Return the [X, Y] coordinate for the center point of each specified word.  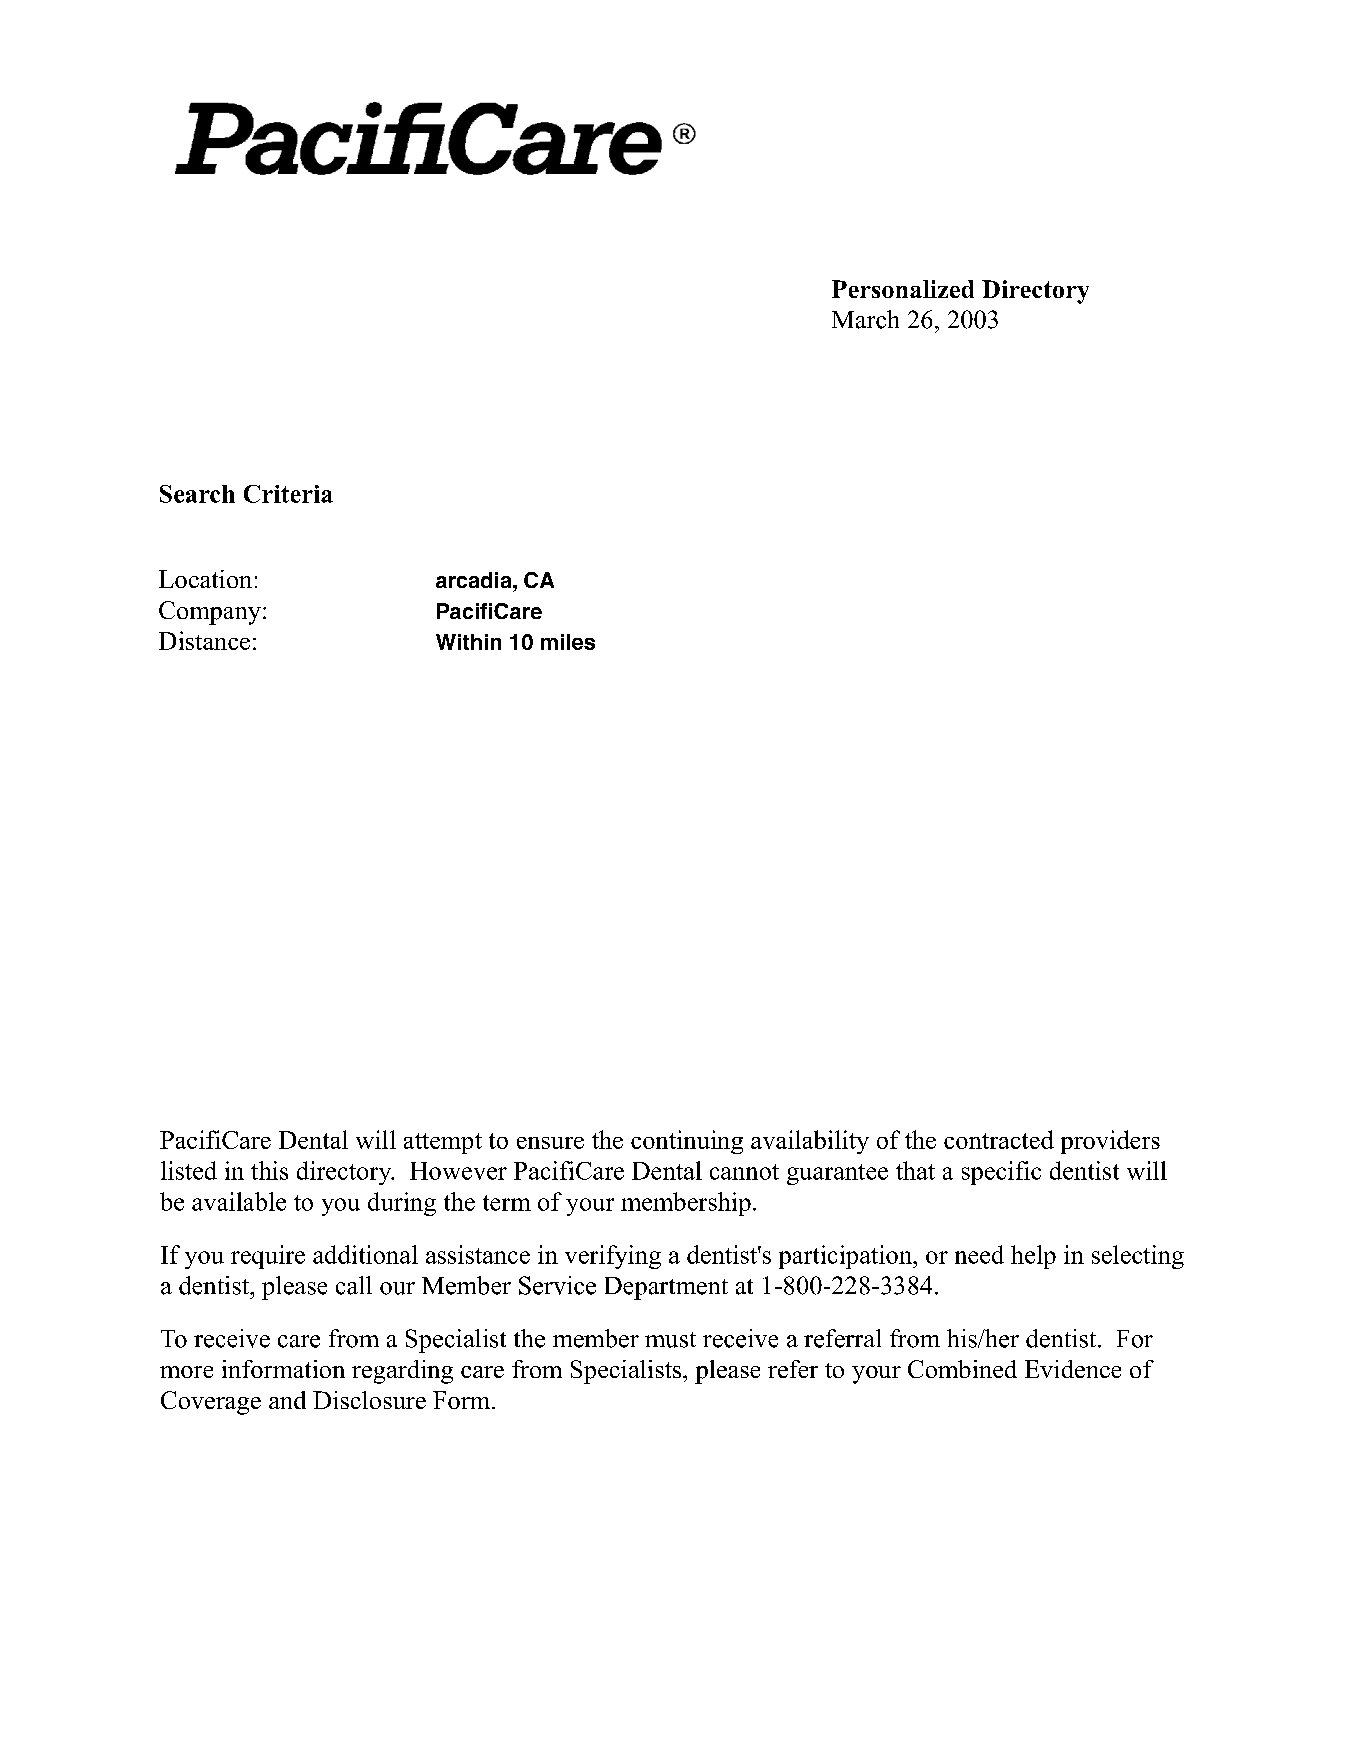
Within [468, 642]
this [269, 1170]
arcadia [475, 580]
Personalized [903, 289]
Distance [204, 640]
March [865, 319]
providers [1110, 1142]
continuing [687, 1142]
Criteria [288, 494]
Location [205, 579]
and [287, 1400]
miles [568, 642]
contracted [999, 1139]
